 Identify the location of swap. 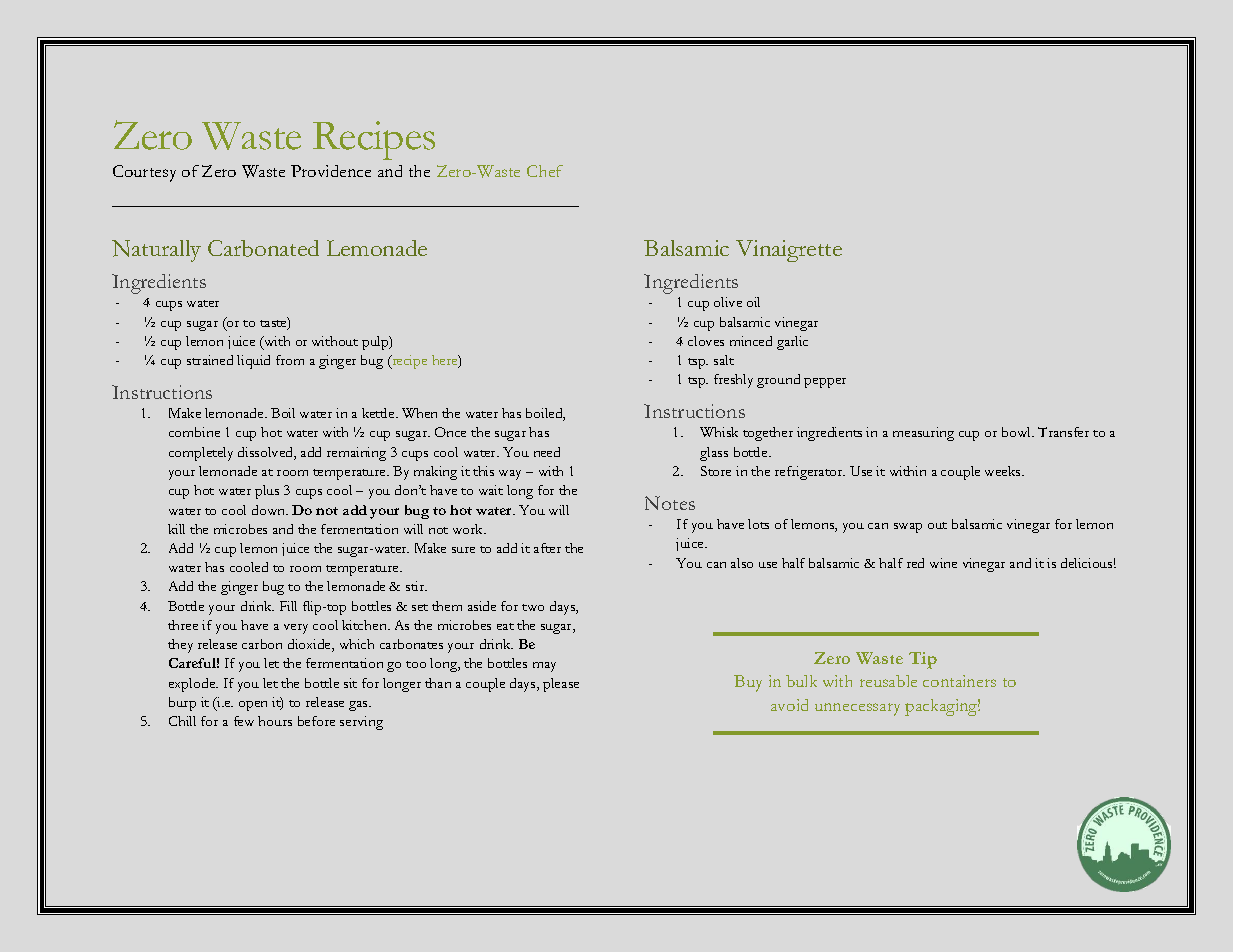
(908, 528).
